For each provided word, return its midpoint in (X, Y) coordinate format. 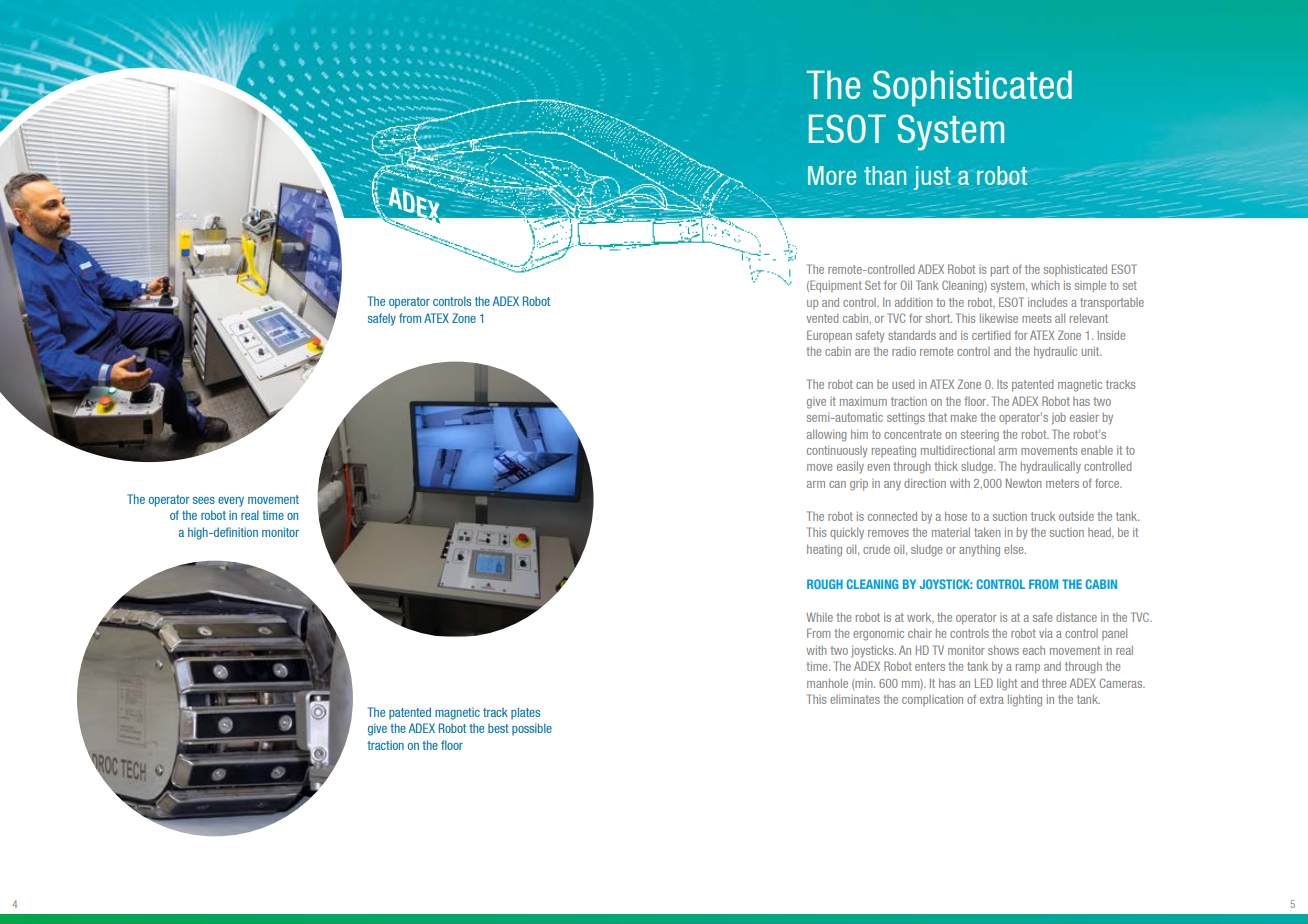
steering (980, 436)
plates (525, 713)
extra (992, 699)
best (498, 728)
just (932, 178)
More (832, 175)
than (885, 175)
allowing (827, 436)
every (231, 502)
